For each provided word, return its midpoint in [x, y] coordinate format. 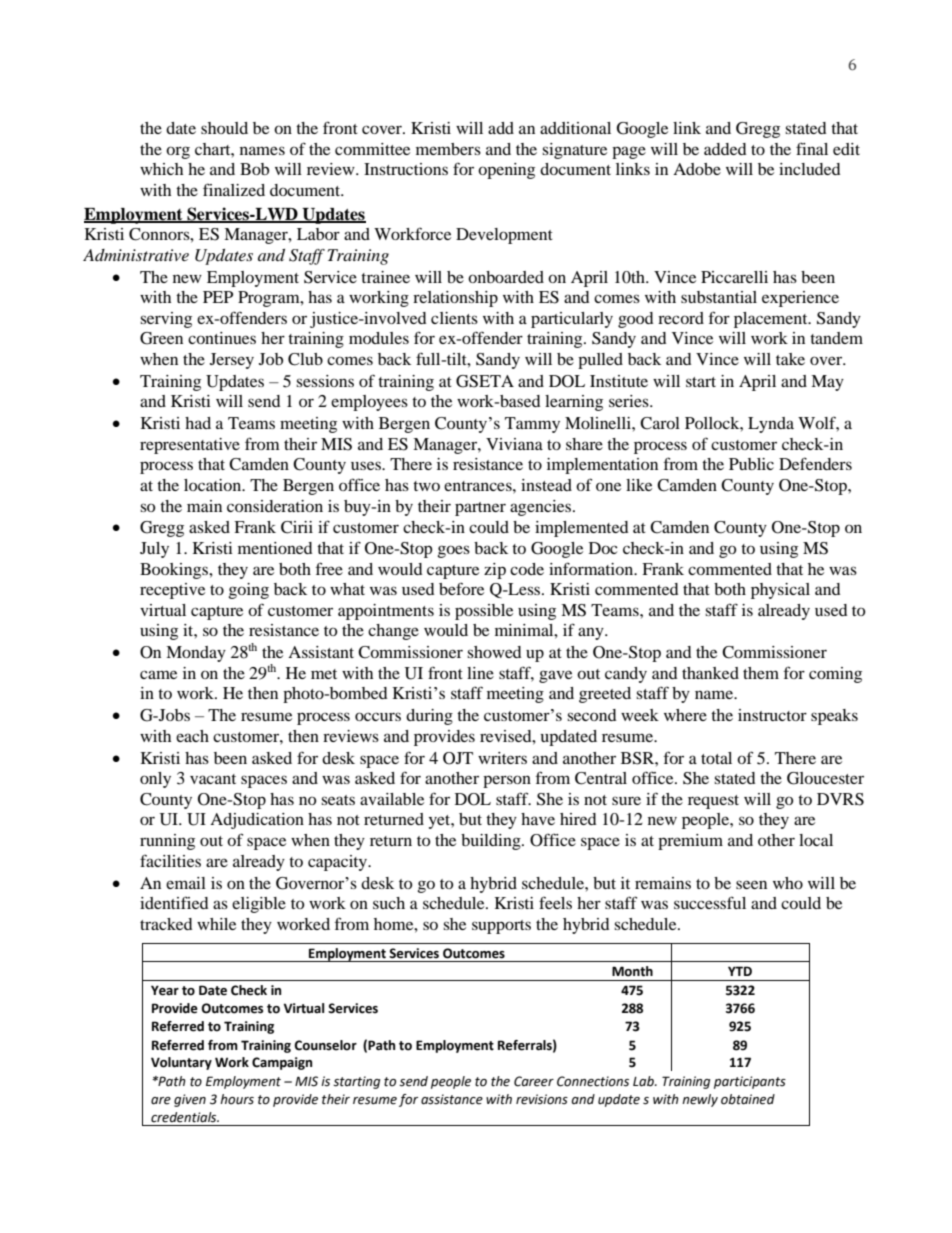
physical [780, 591]
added [725, 149]
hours [237, 1099]
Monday [196, 654]
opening [506, 171]
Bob [254, 169]
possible [484, 612]
